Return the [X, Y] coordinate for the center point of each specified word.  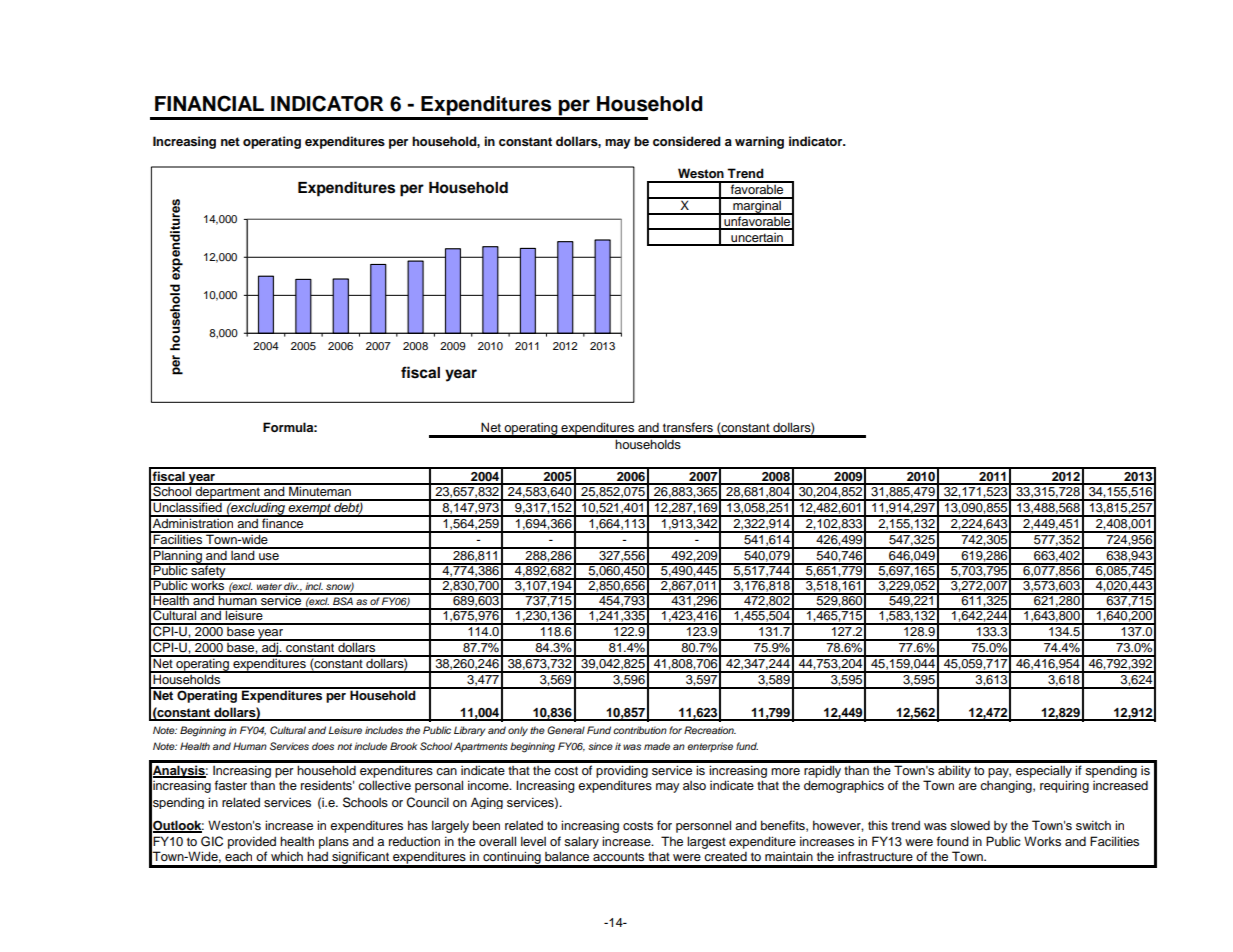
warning [759, 142]
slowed [970, 825]
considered [687, 141]
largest [706, 842]
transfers [688, 427]
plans [334, 842]
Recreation [710, 730]
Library [469, 731]
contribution [640, 730]
